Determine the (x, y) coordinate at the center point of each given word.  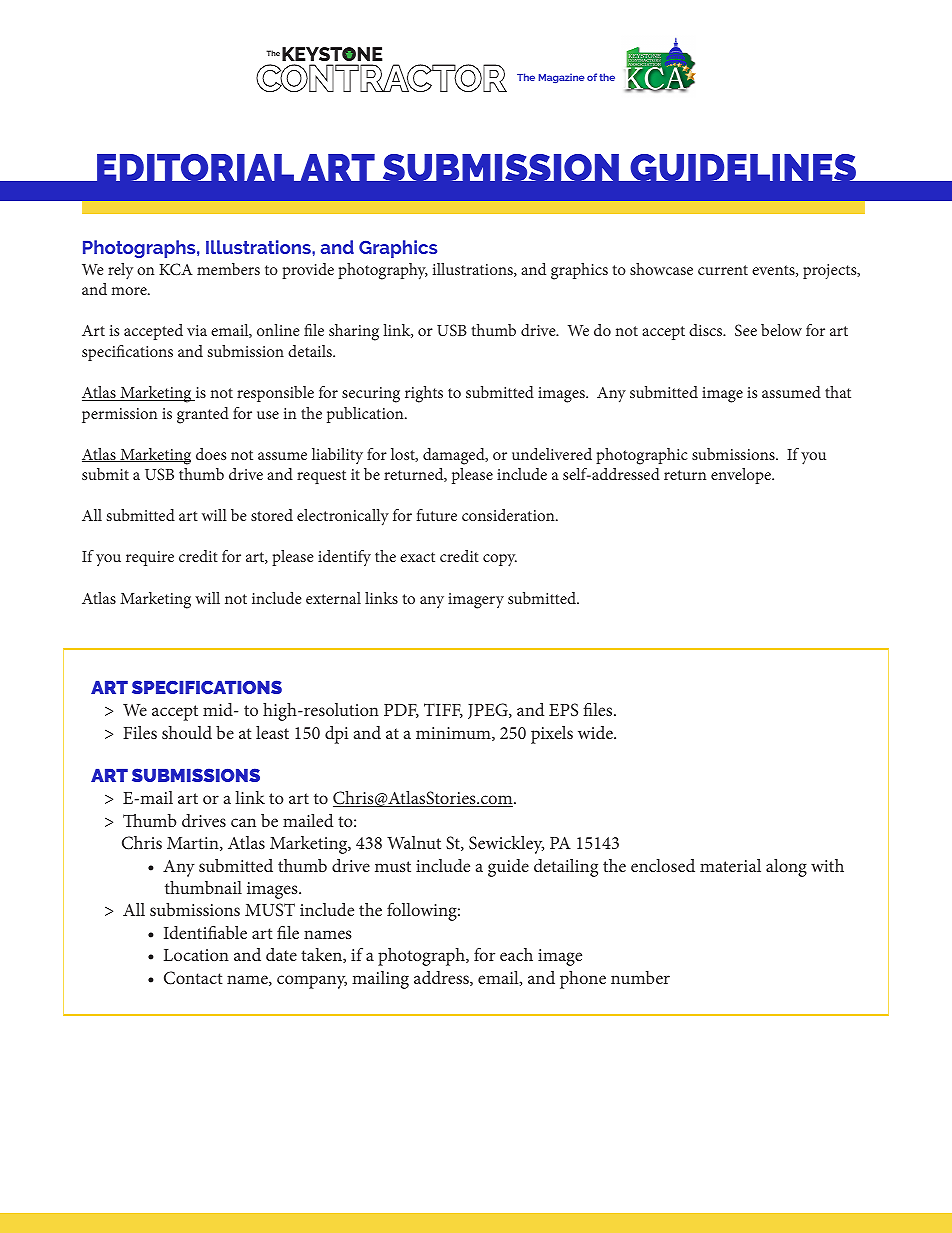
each (516, 954)
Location (196, 955)
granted (203, 415)
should (187, 732)
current (723, 270)
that (838, 392)
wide (596, 732)
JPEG (489, 711)
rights (424, 394)
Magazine (561, 78)
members (228, 269)
